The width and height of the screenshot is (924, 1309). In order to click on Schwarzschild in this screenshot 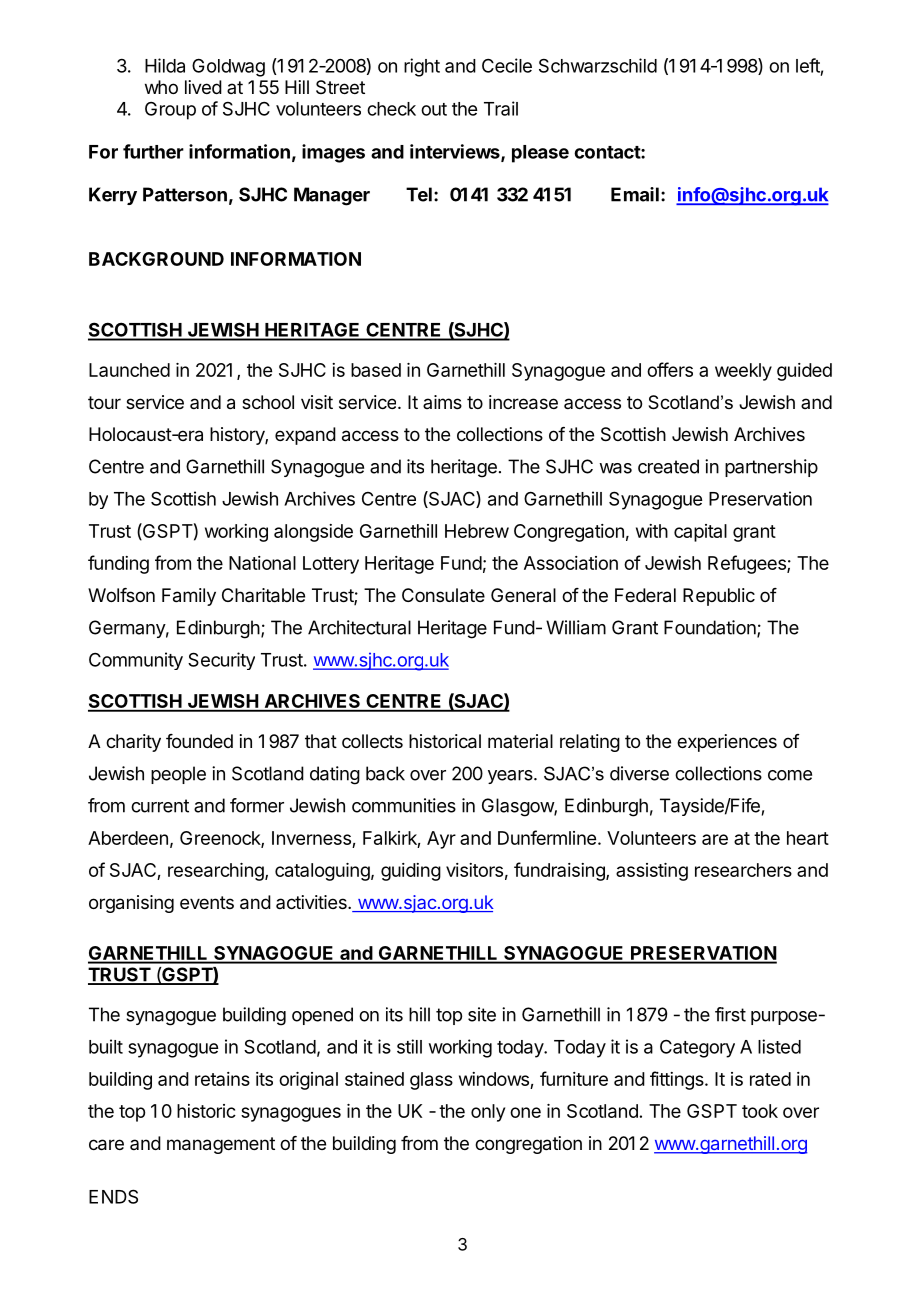, I will do `click(598, 65)`.
